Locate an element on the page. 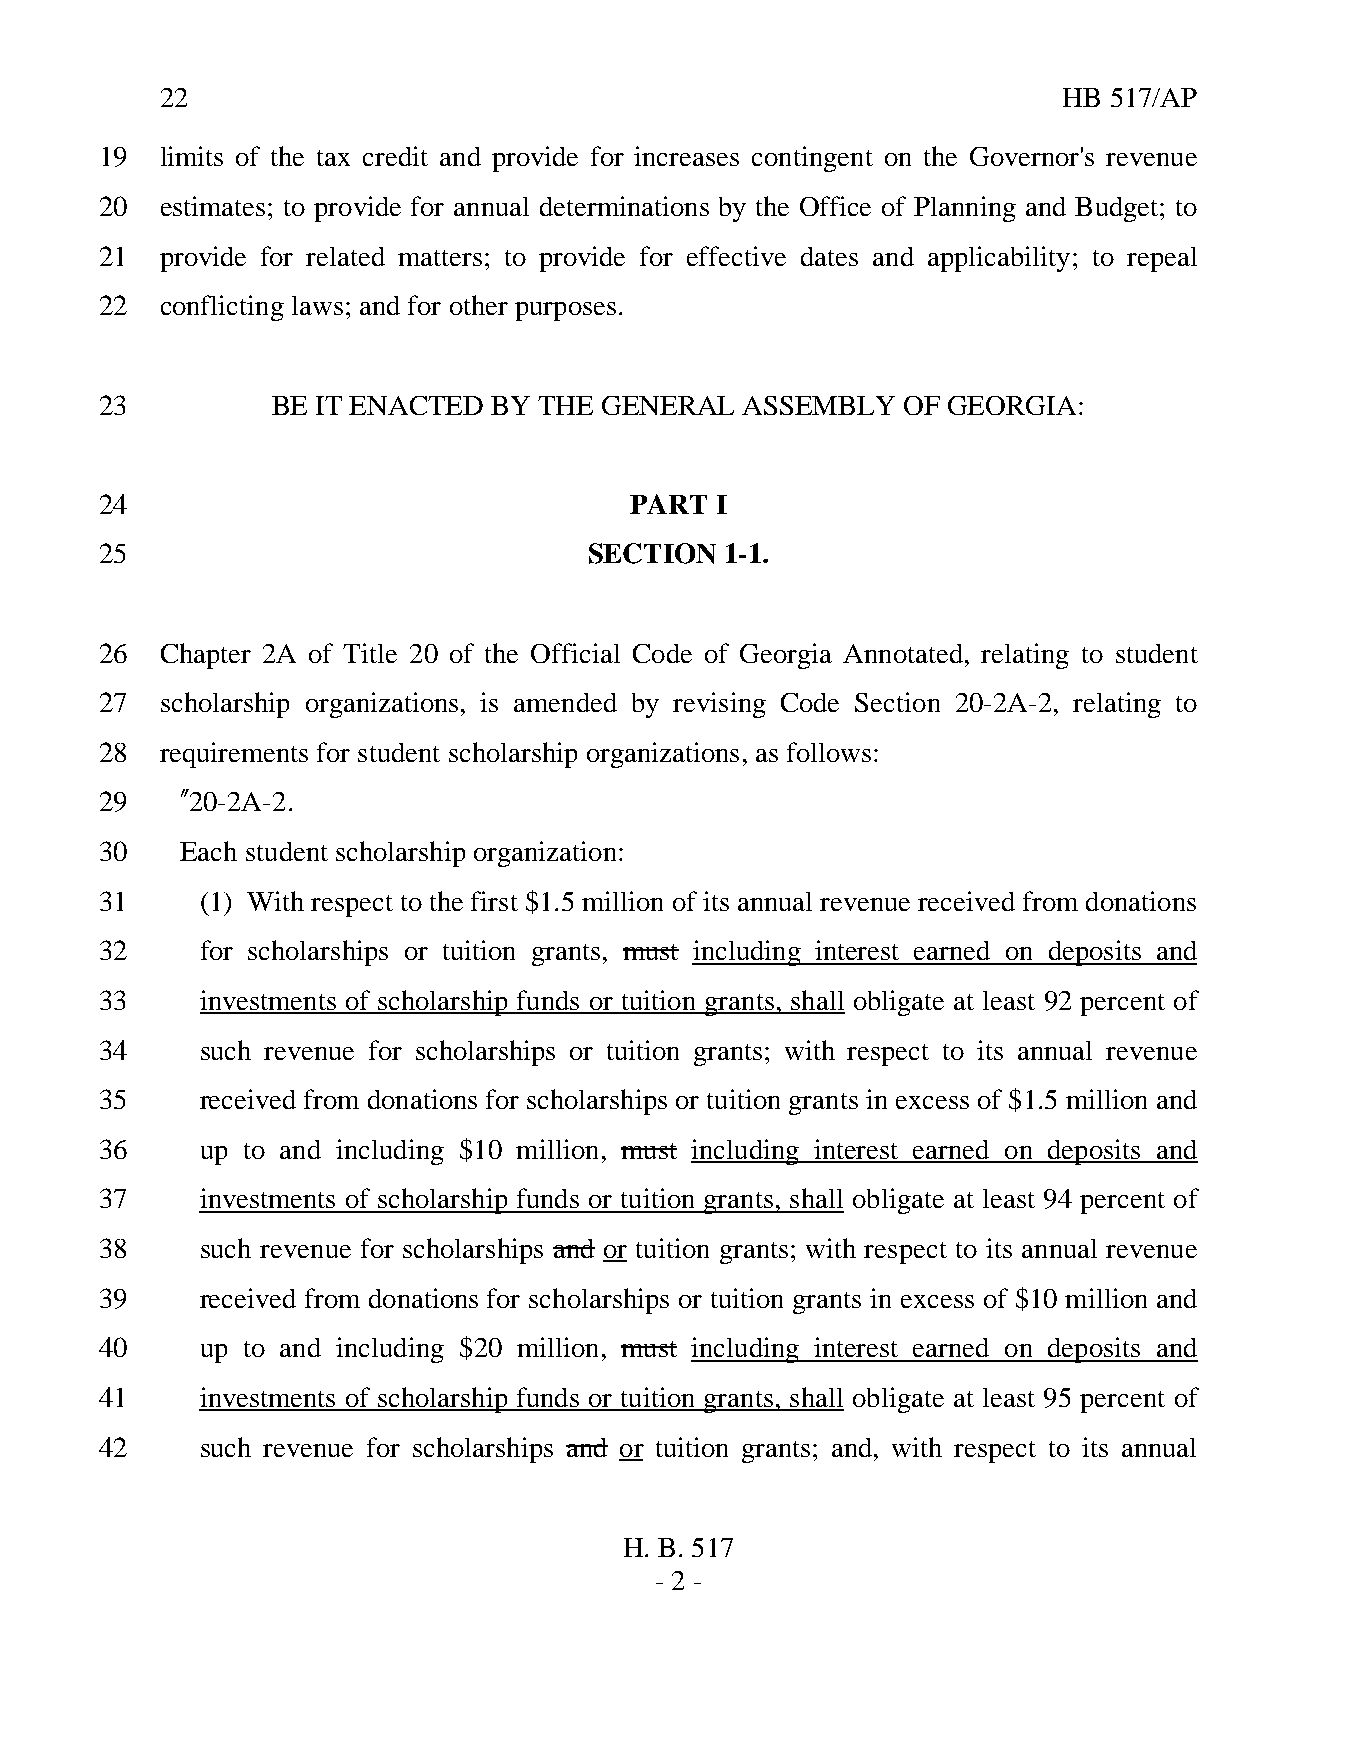 Image resolution: width=1357 pixels, height=1756 pixels. increases is located at coordinates (686, 156).
